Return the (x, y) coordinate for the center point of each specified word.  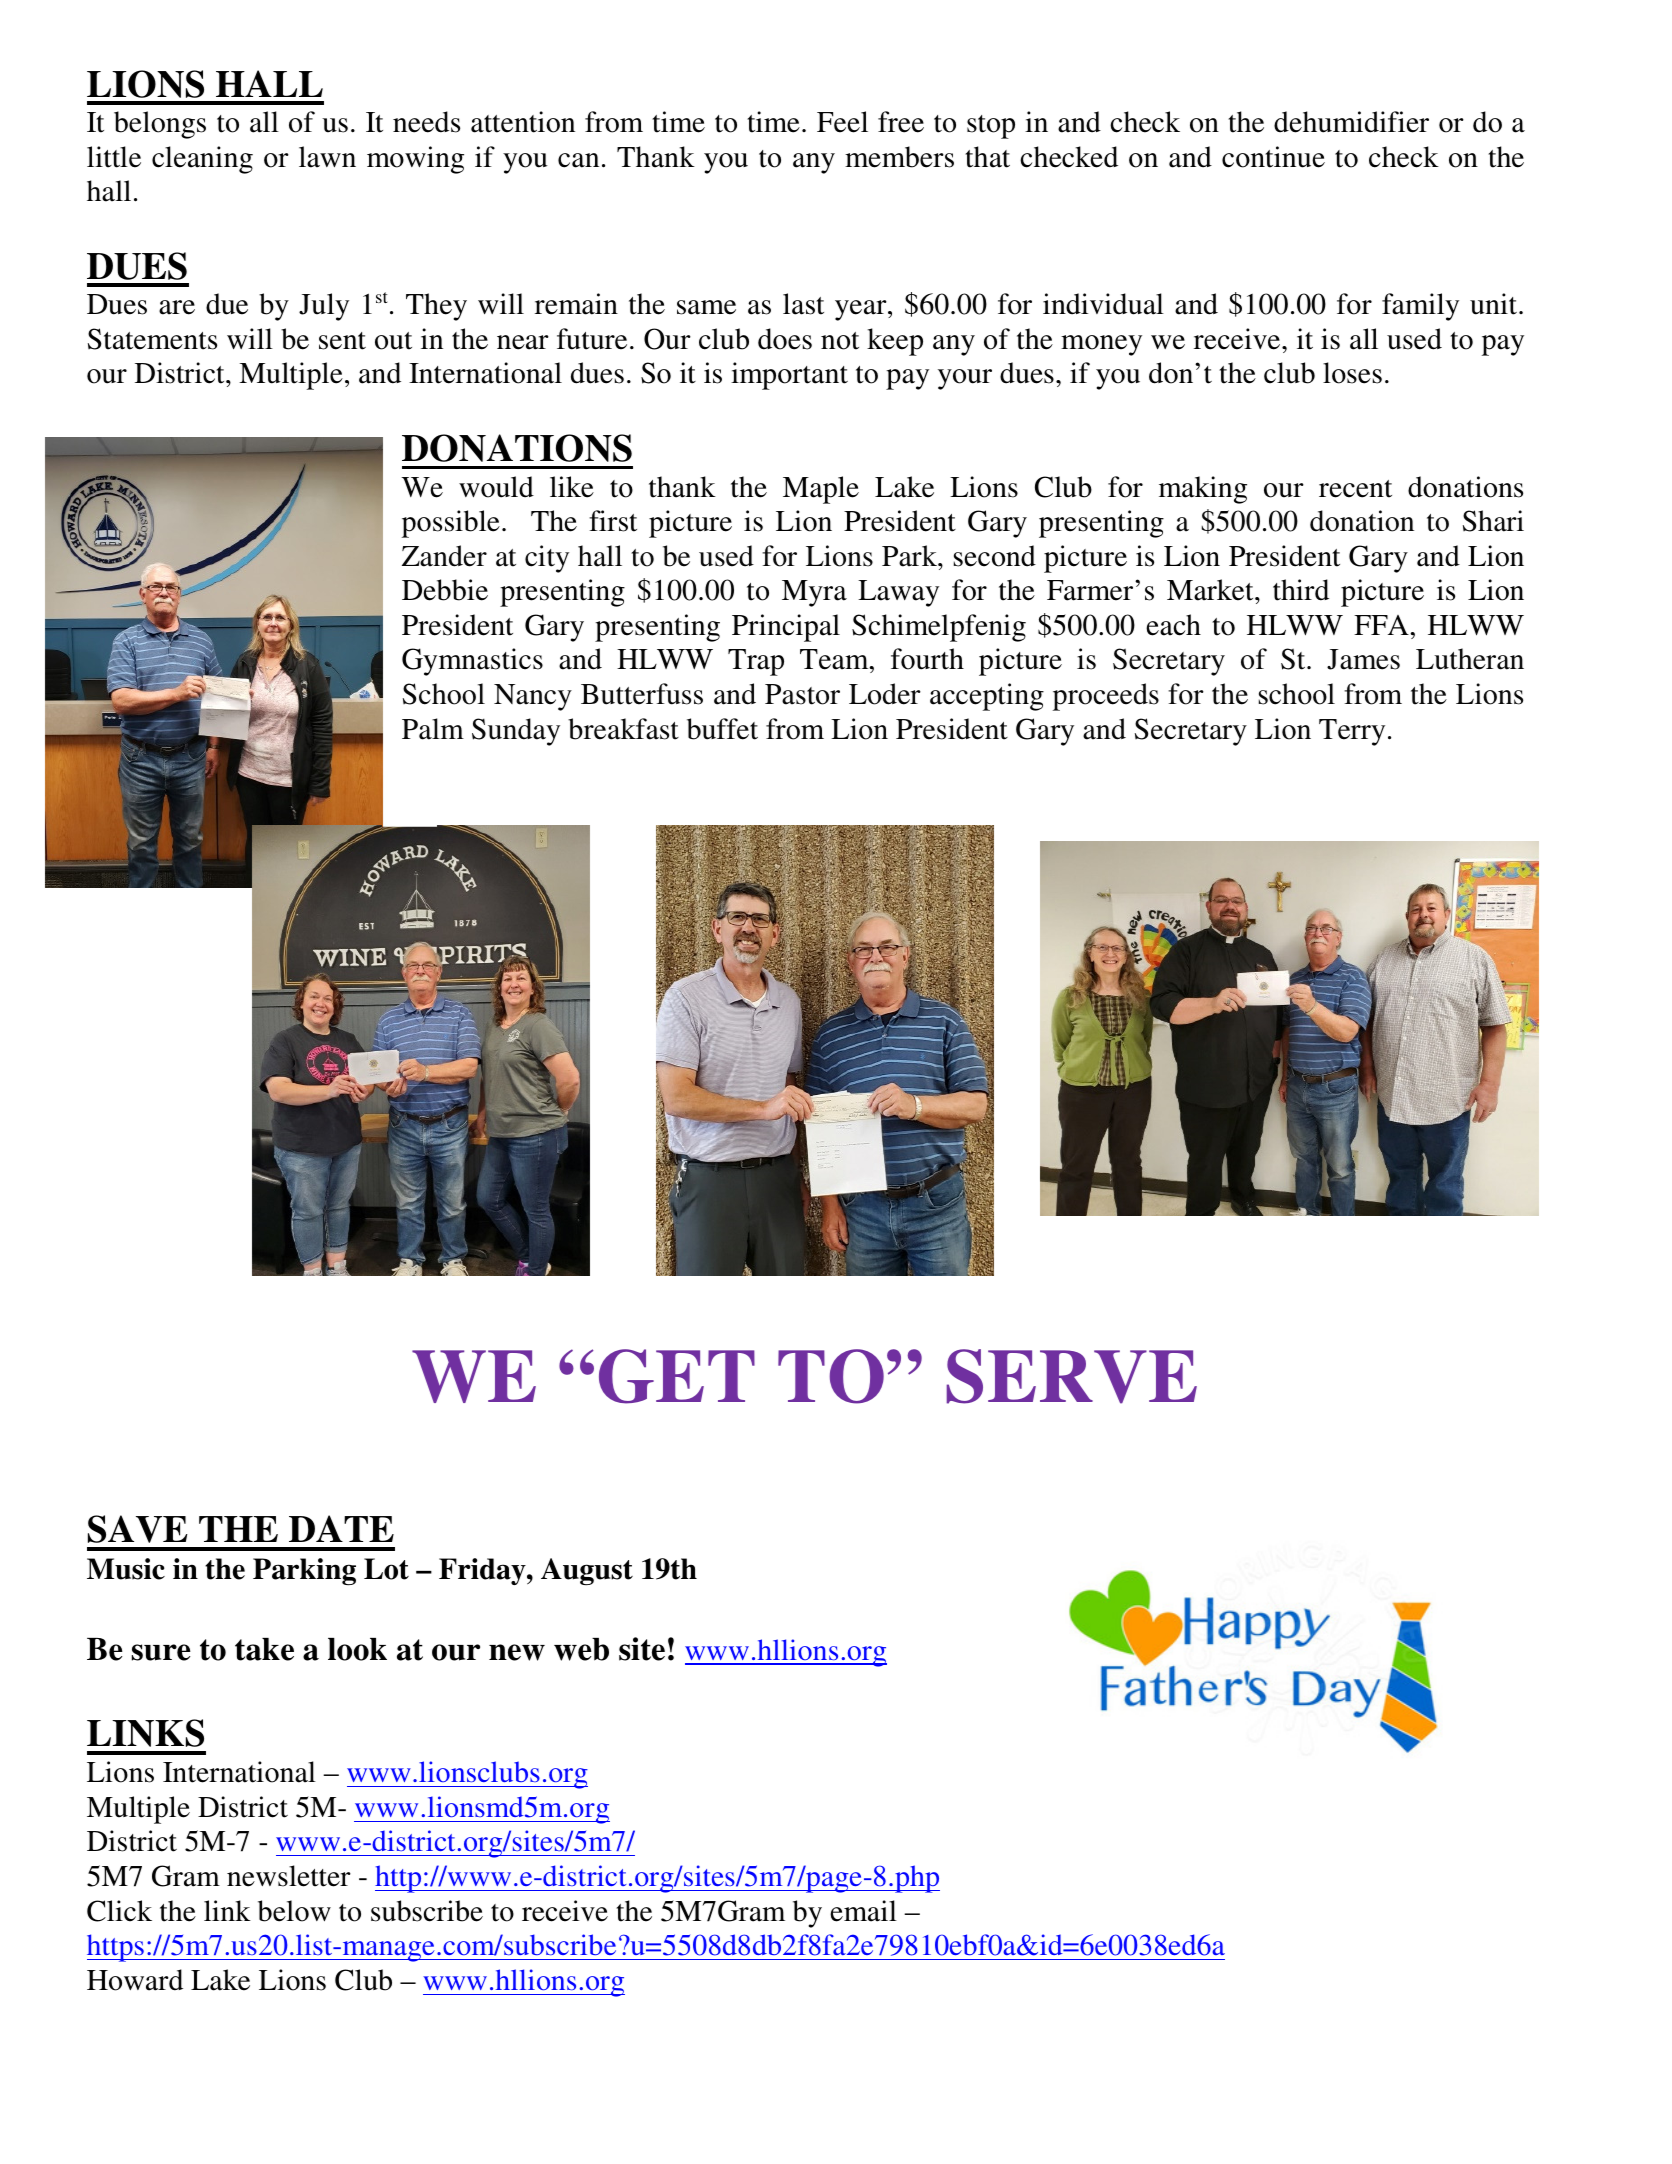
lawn (327, 157)
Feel (842, 122)
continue (1273, 157)
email (863, 1911)
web (581, 1649)
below (294, 1911)
